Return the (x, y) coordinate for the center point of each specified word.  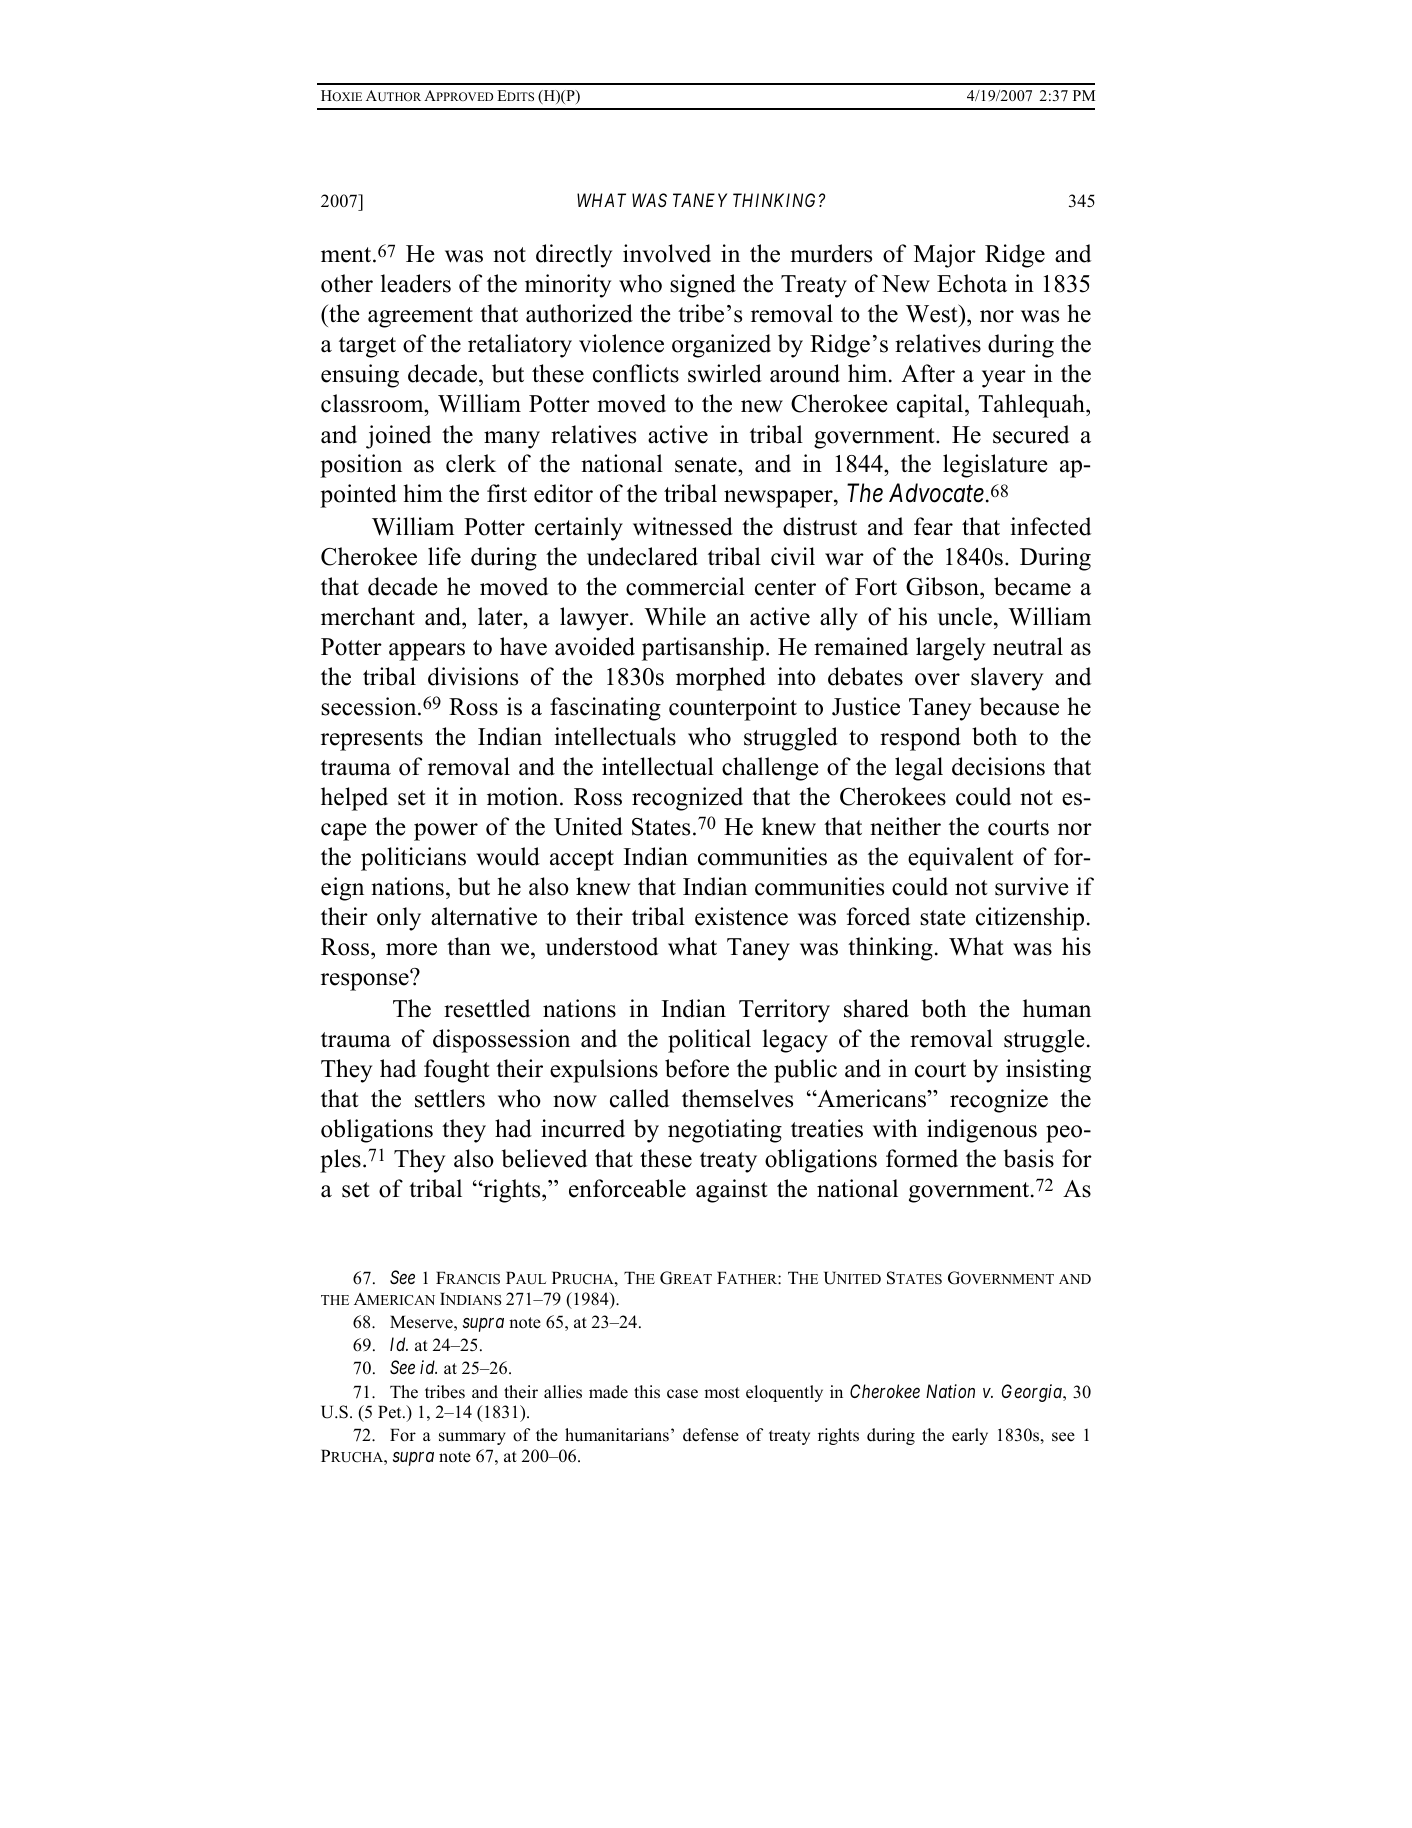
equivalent (961, 859)
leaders (416, 283)
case (682, 1394)
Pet (391, 1412)
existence (741, 916)
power (446, 832)
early (970, 1436)
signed (703, 286)
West (933, 313)
